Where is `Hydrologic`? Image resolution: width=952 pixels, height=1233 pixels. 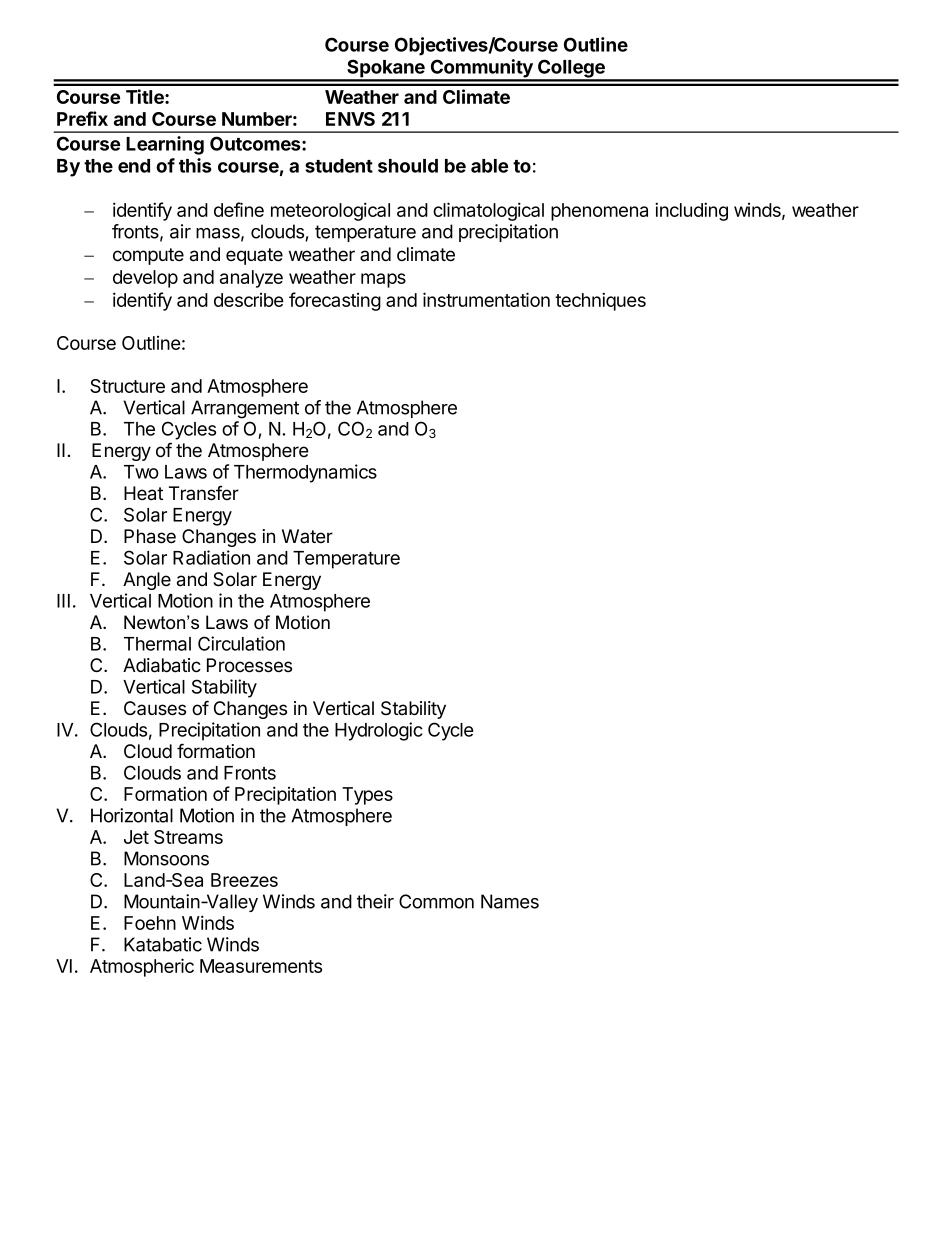 Hydrologic is located at coordinates (379, 731).
